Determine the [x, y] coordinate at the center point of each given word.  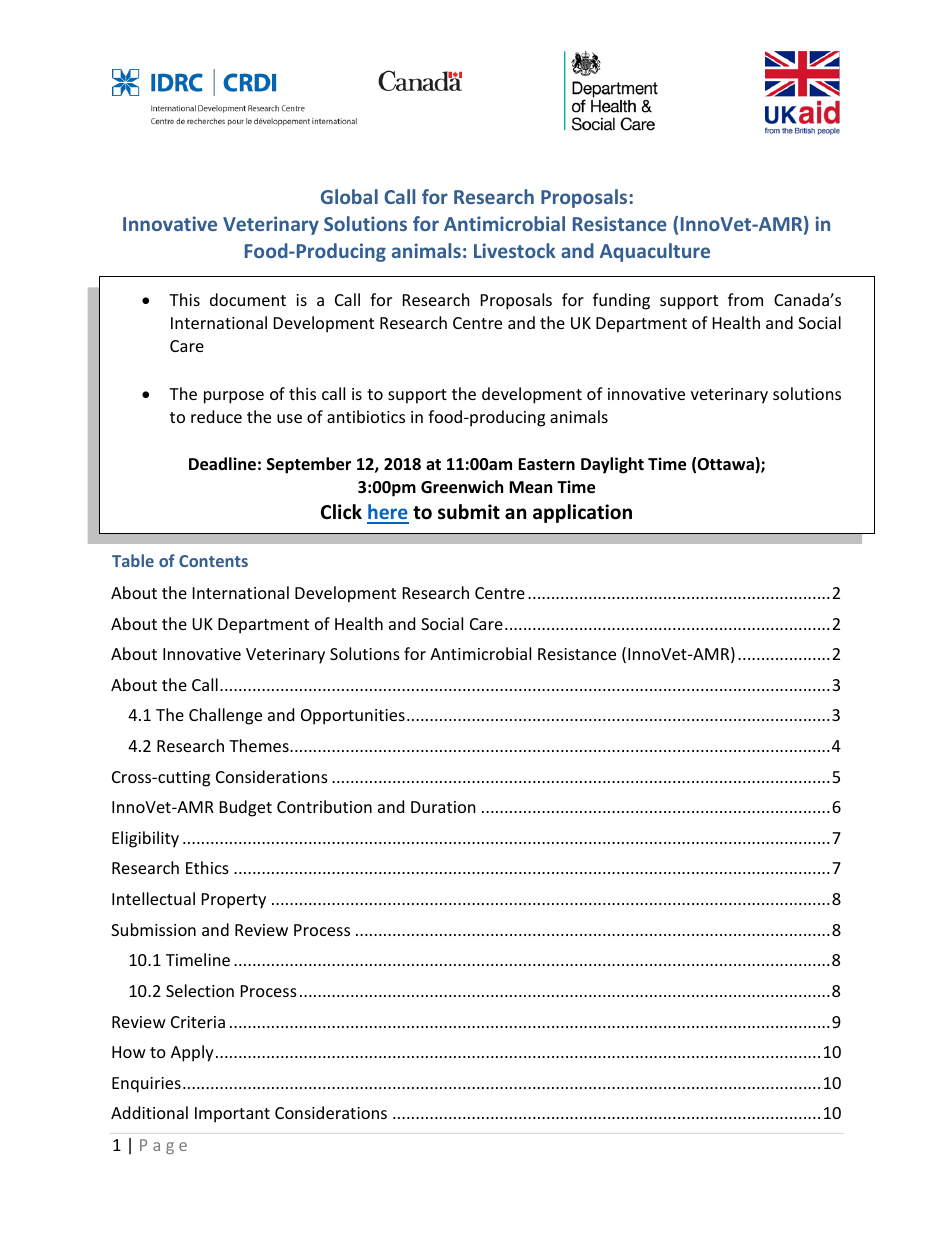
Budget [246, 808]
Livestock [515, 250]
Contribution [324, 806]
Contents [213, 561]
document [248, 299]
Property [234, 901]
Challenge [225, 716]
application [582, 513]
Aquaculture [655, 252]
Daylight [612, 465]
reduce [216, 416]
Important [232, 1115]
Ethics [207, 867]
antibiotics [366, 416]
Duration [443, 807]
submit [469, 512]
